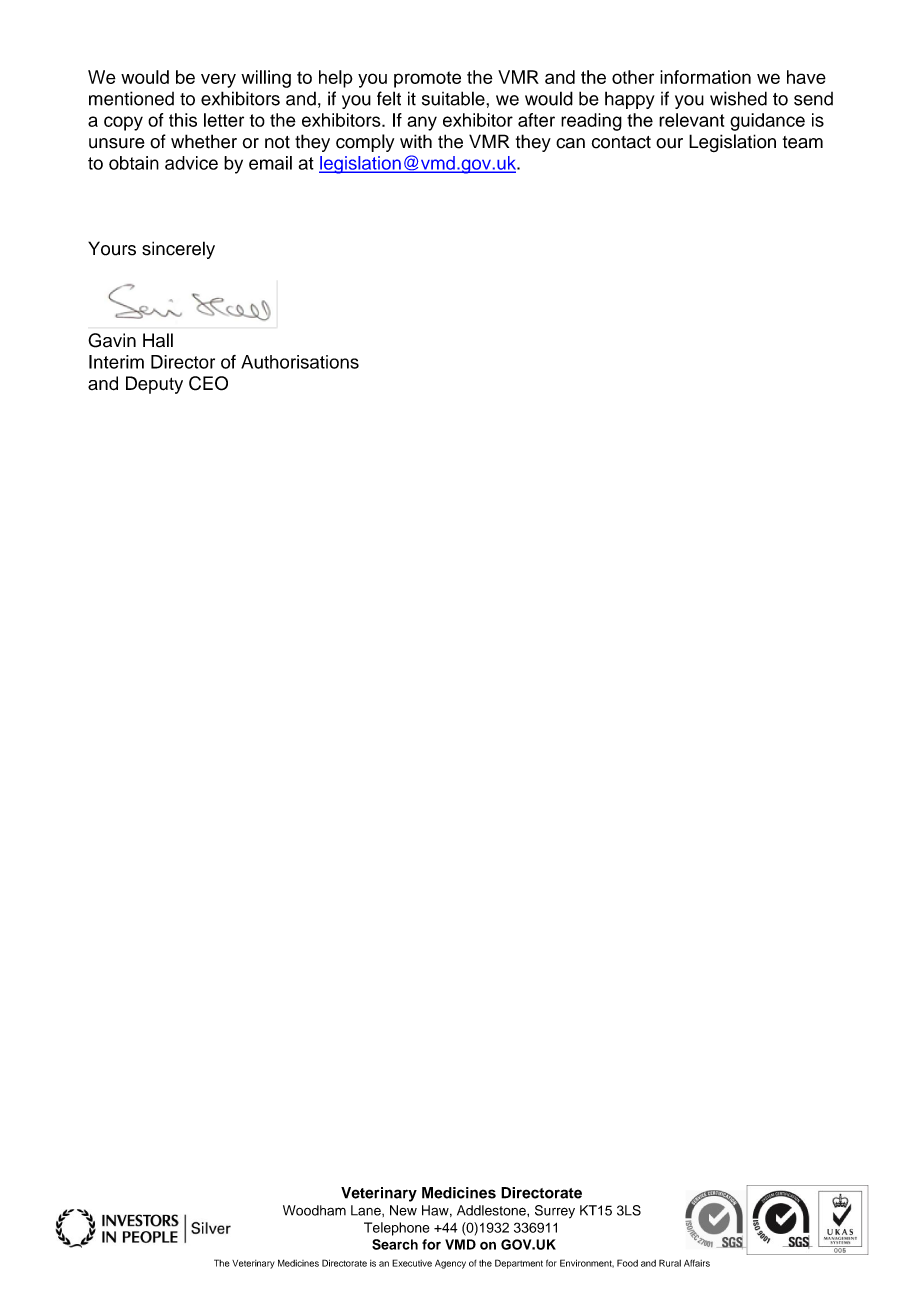 The image size is (924, 1308). Describe the element at coordinates (454, 98) in the screenshot. I see `suitable` at that location.
